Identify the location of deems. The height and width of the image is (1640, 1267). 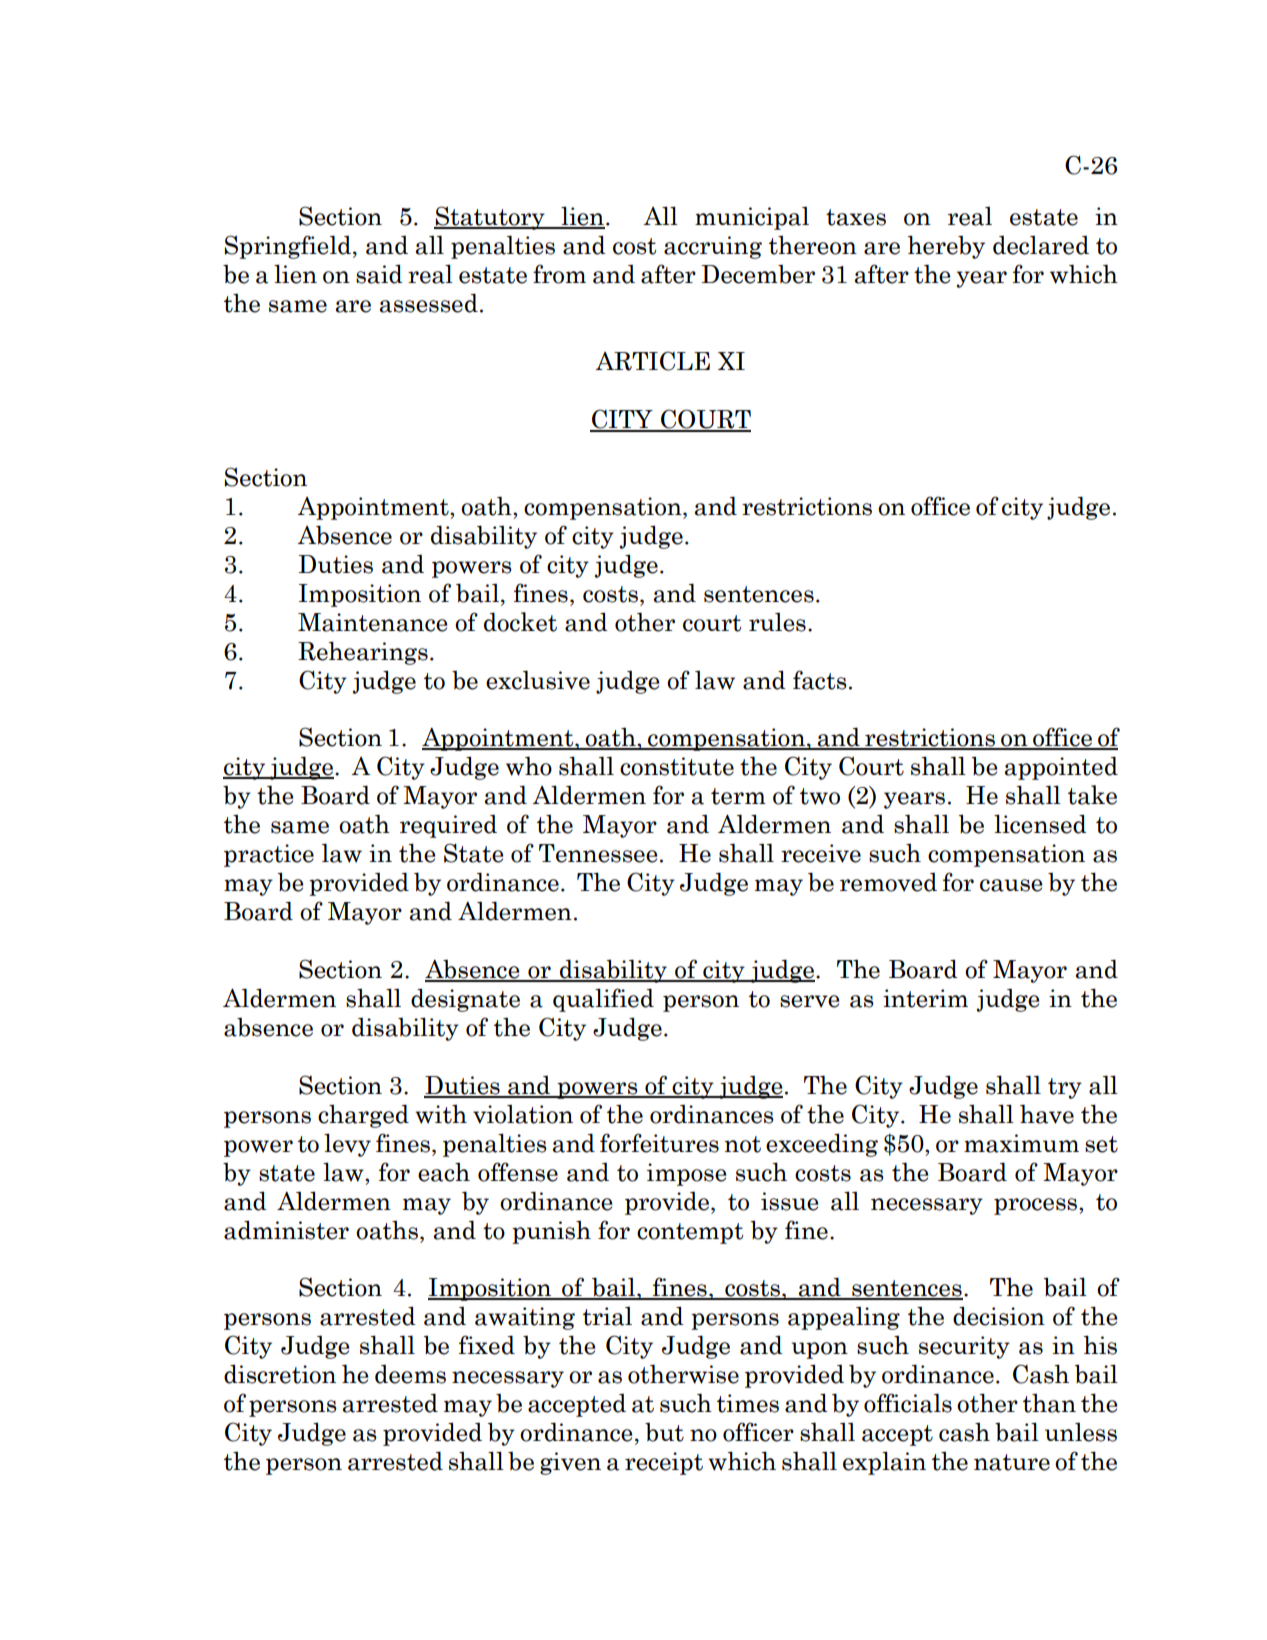
(410, 1374).
